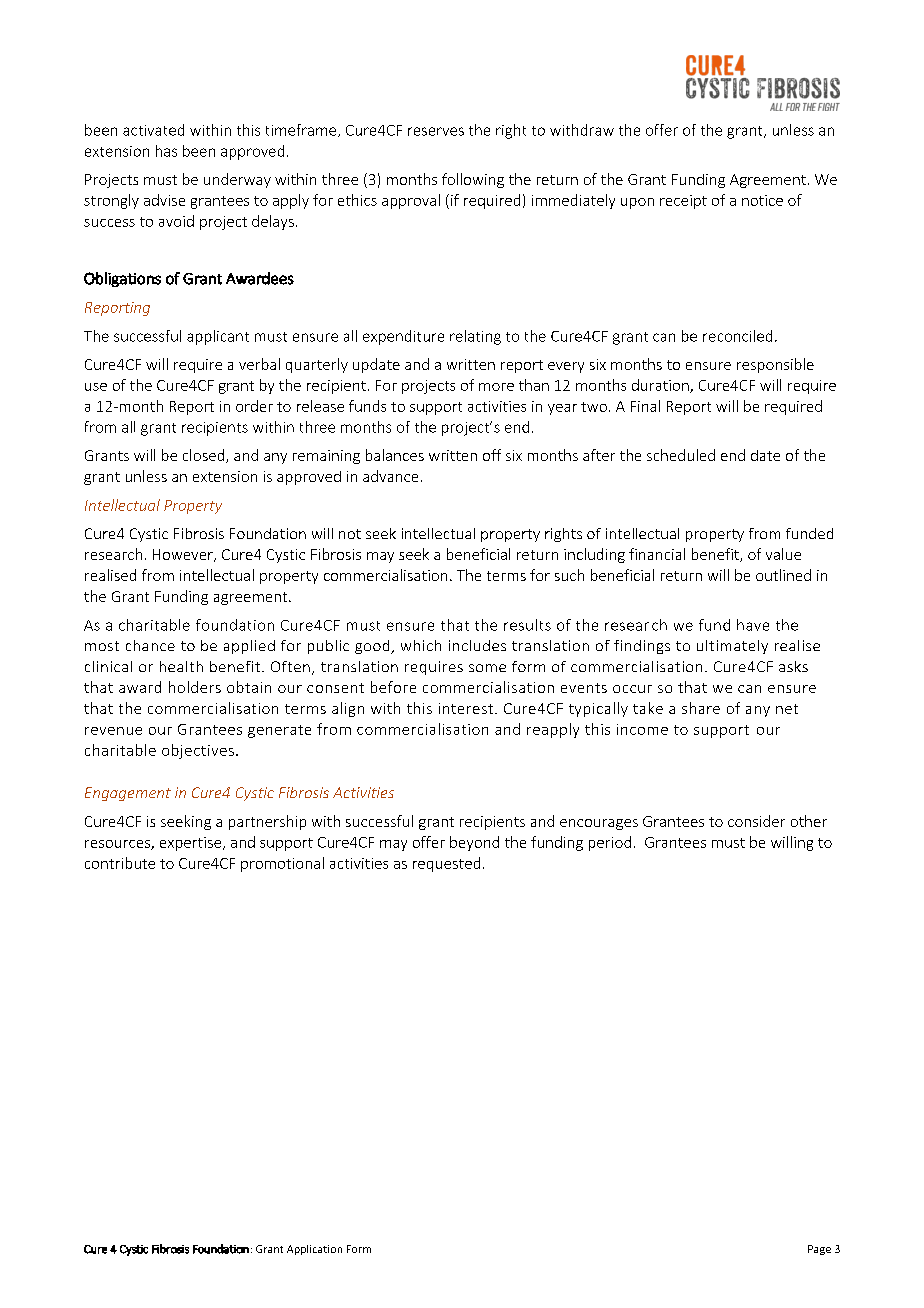 This image has height=1308, width=924. What do you see at coordinates (195, 687) in the image?
I see `holders` at bounding box center [195, 687].
